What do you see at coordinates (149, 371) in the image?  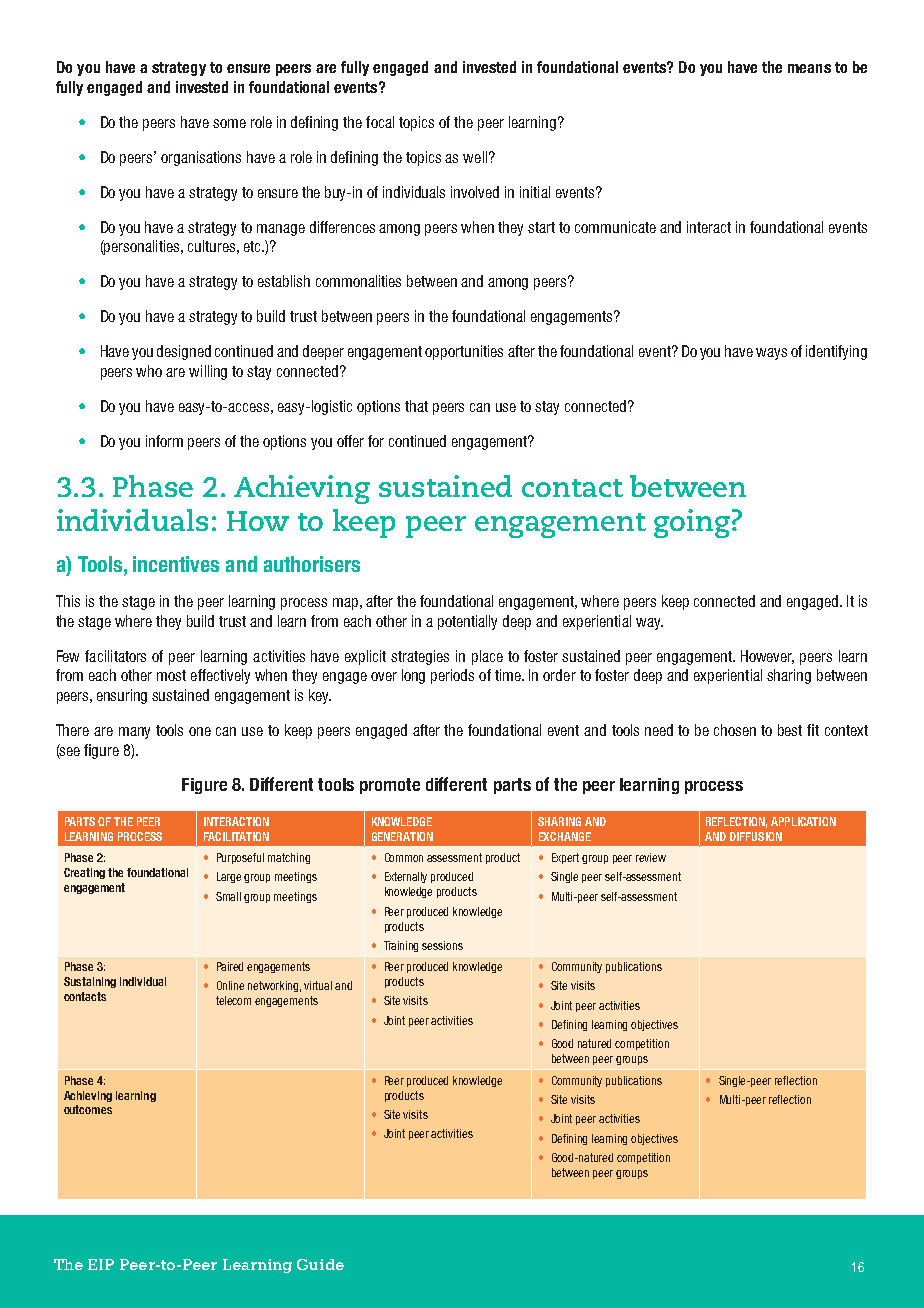 I see `who` at bounding box center [149, 371].
